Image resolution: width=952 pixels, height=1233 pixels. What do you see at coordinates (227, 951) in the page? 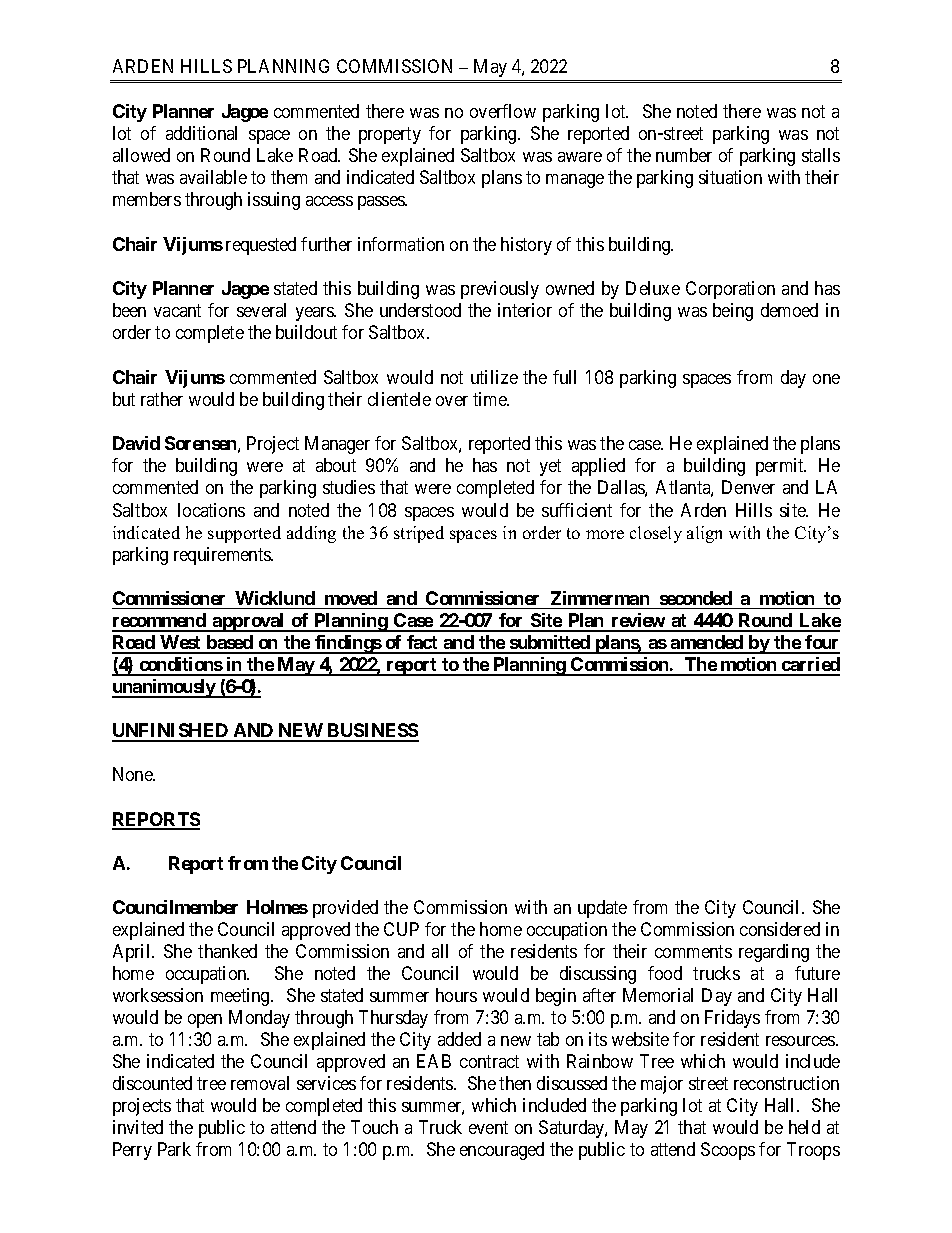
I see `thanked` at bounding box center [227, 951].
